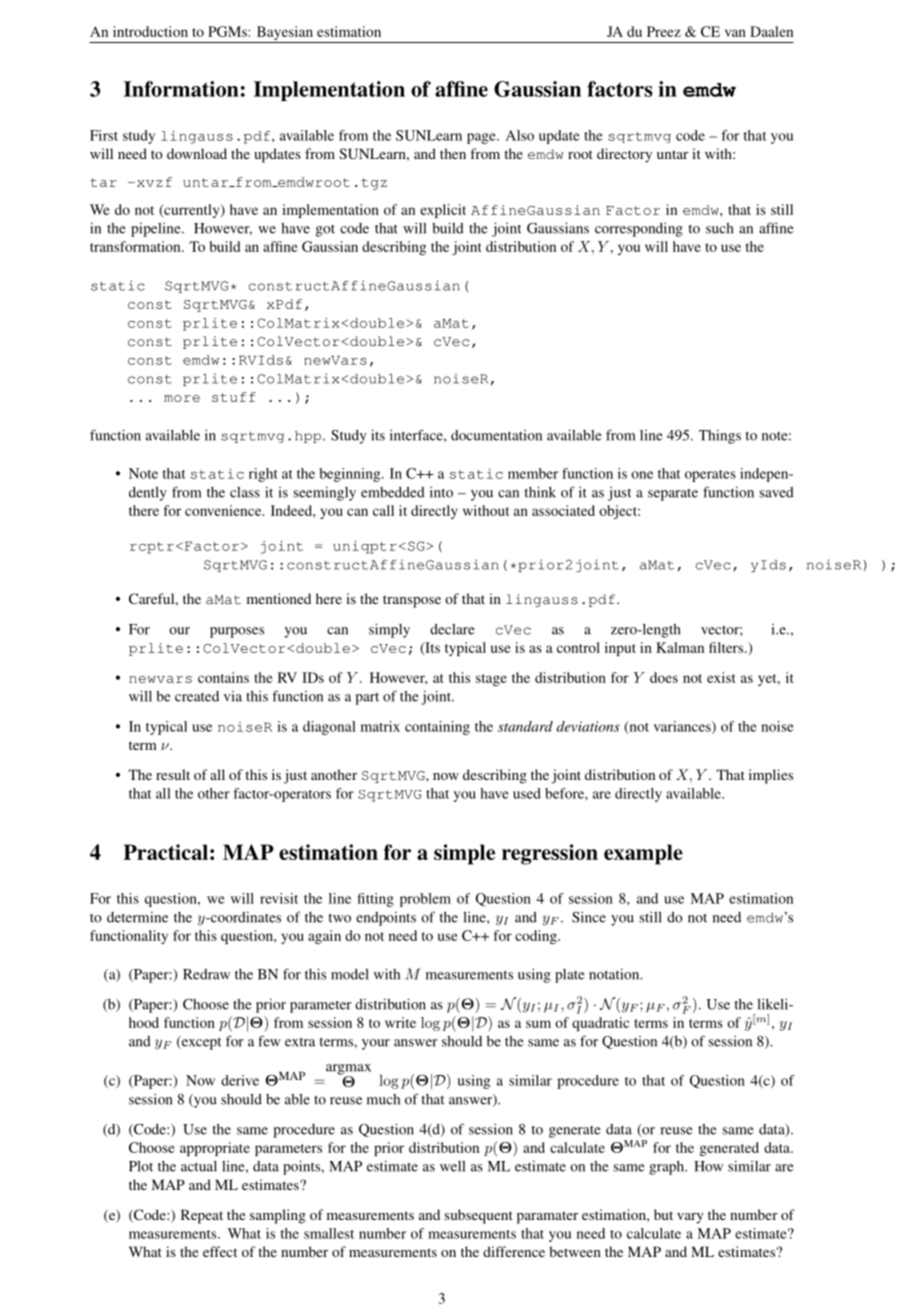  I want to click on interface, so click(417, 435).
